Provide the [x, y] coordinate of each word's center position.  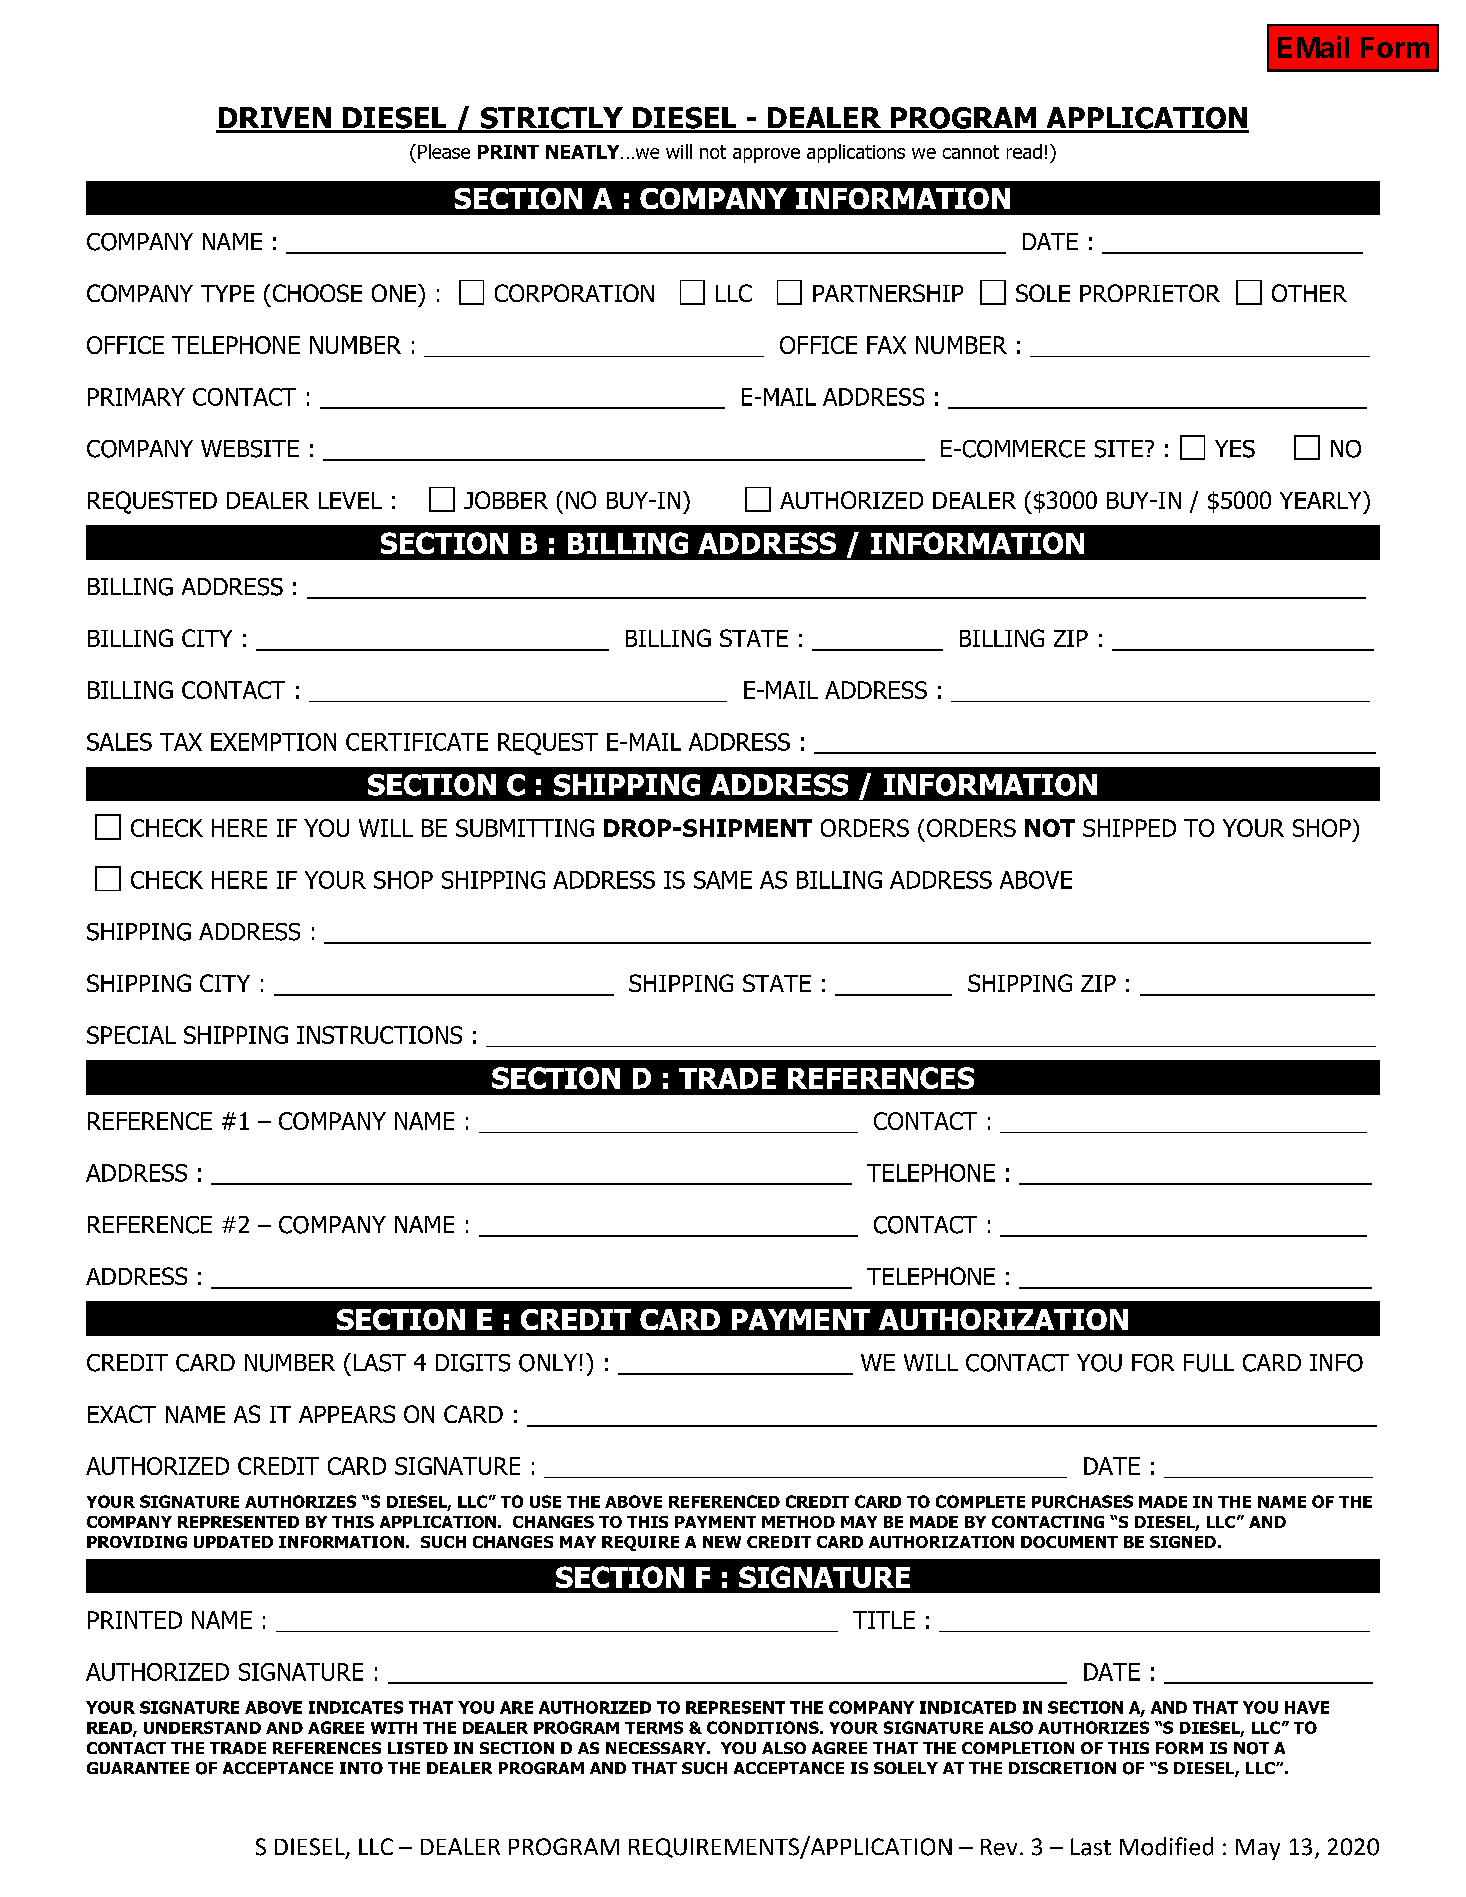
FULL [1209, 1363]
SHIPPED [1129, 828]
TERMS [654, 1727]
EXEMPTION [273, 742]
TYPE [227, 293]
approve [766, 155]
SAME [723, 880]
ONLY [548, 1363]
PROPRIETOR [1150, 293]
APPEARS [347, 1414]
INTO [361, 1768]
